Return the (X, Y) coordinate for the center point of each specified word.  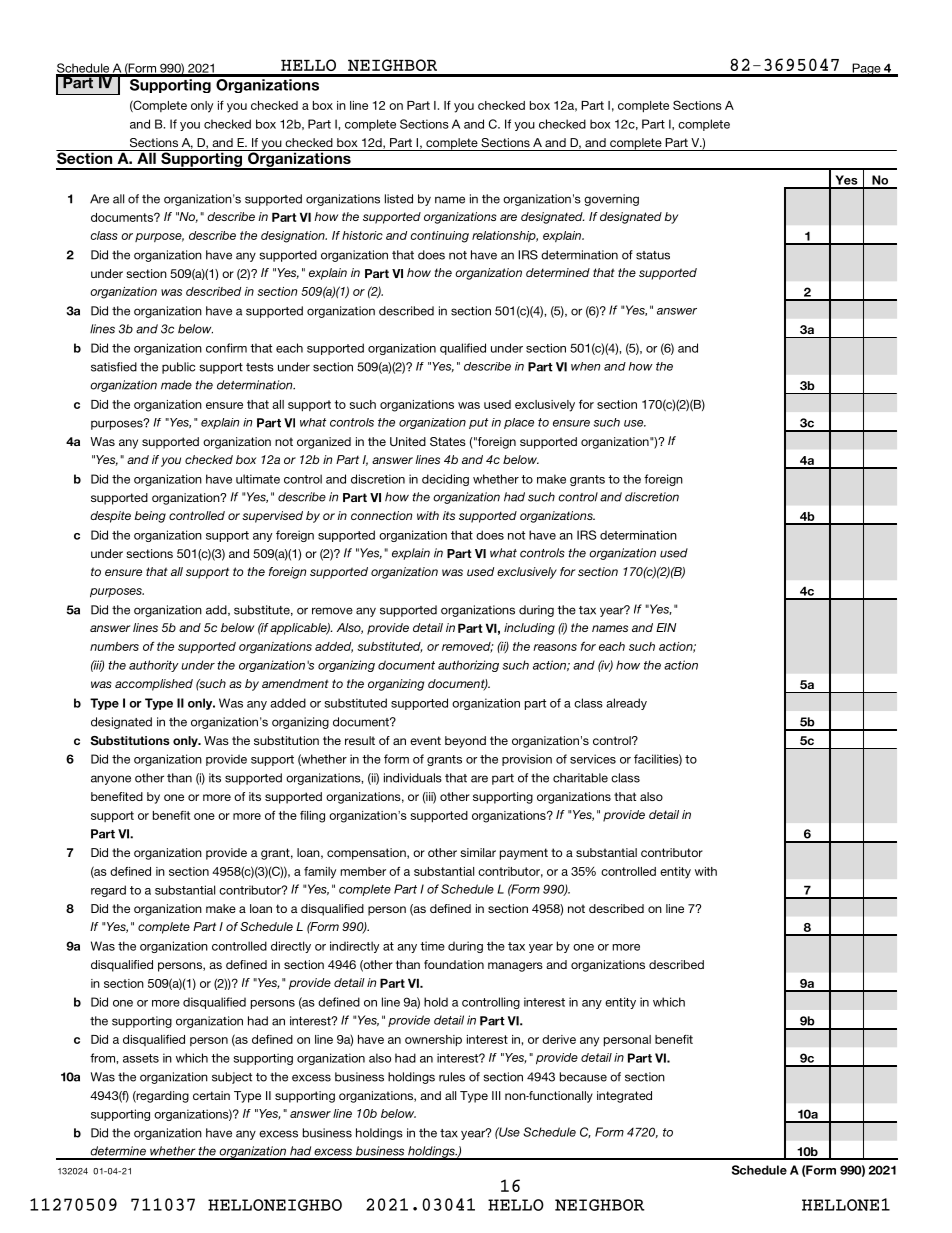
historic (362, 235)
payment (524, 854)
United (408, 441)
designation (294, 237)
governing (611, 200)
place (519, 423)
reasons (555, 647)
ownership (433, 1041)
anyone (111, 780)
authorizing (468, 666)
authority (154, 666)
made (176, 385)
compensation (367, 854)
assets (141, 1058)
